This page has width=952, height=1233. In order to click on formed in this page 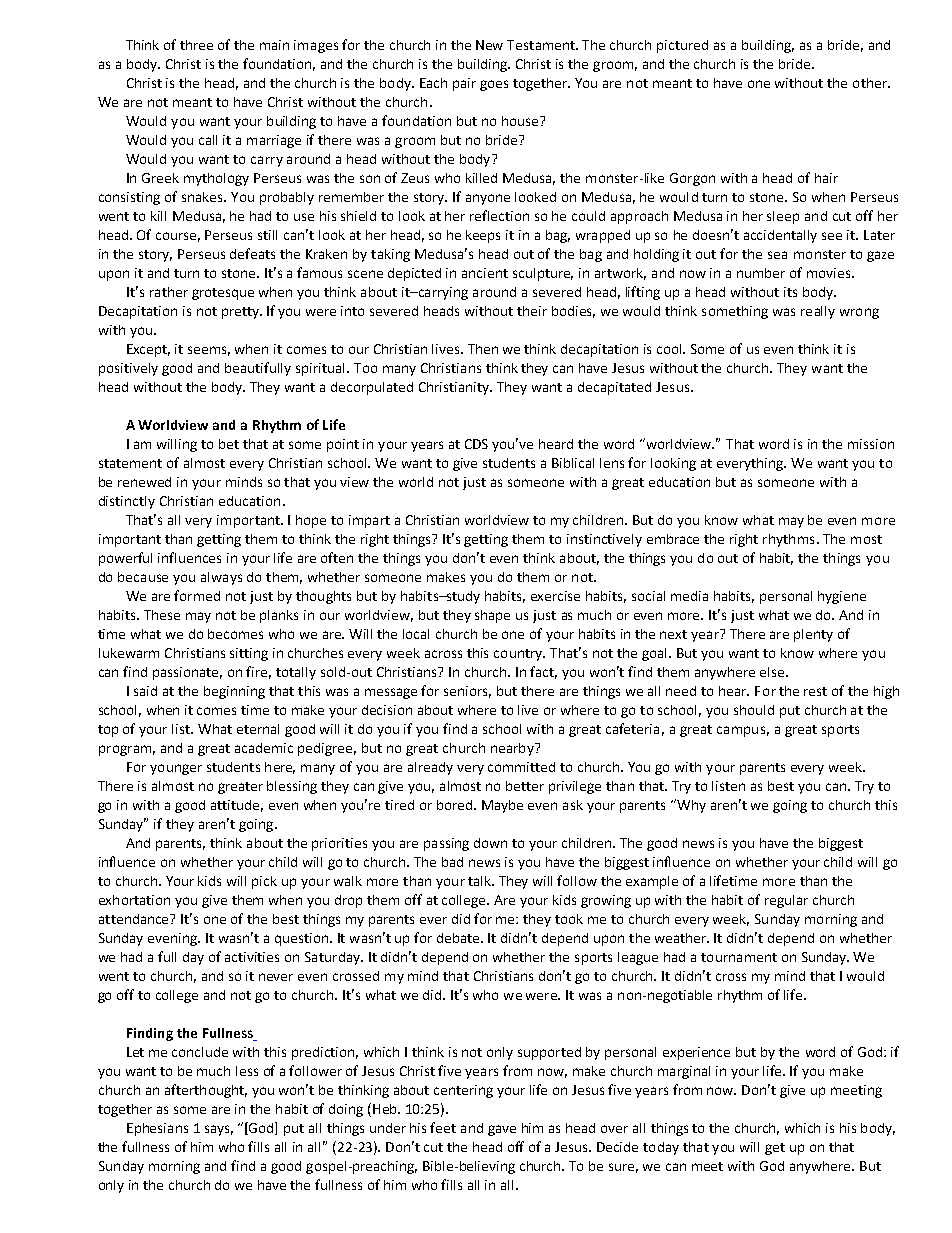, I will do `click(197, 595)`.
